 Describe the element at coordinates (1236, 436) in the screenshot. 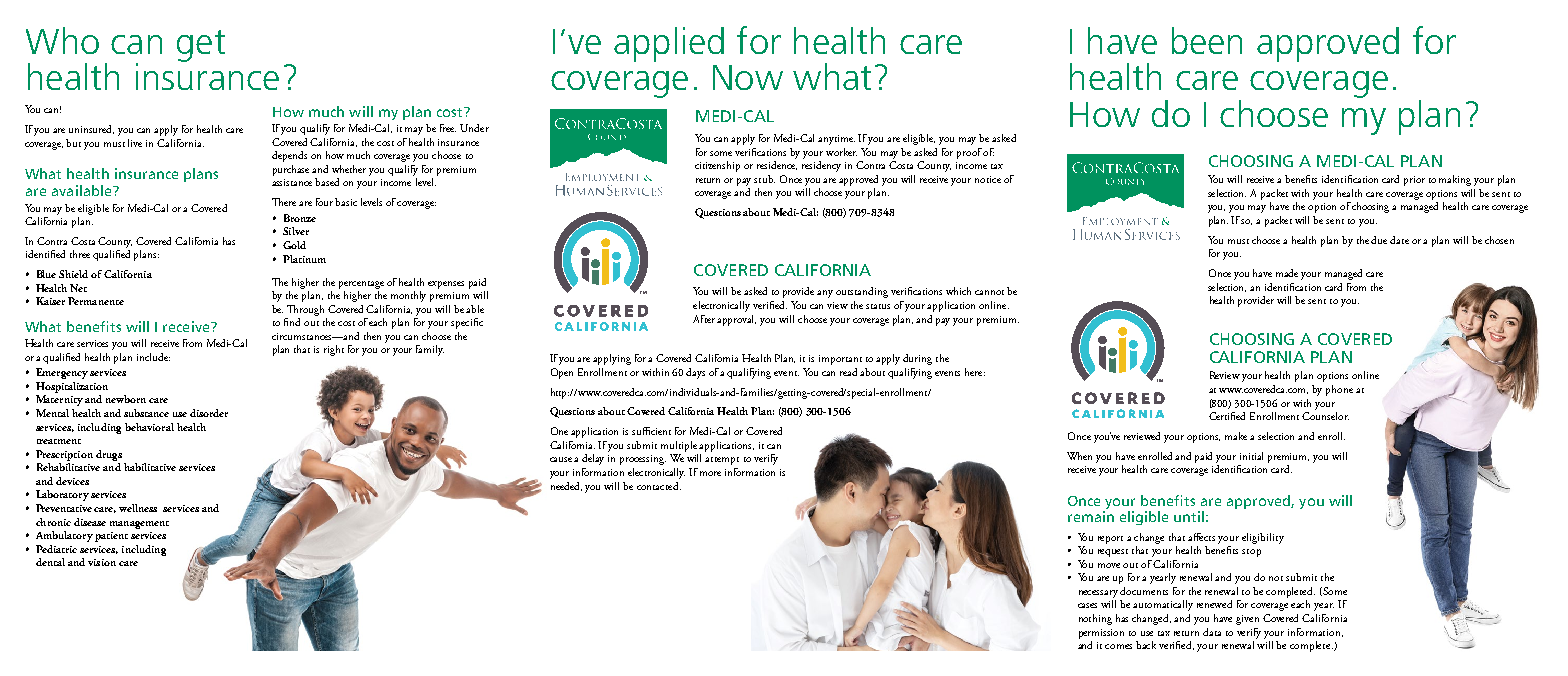

I see `make` at that location.
